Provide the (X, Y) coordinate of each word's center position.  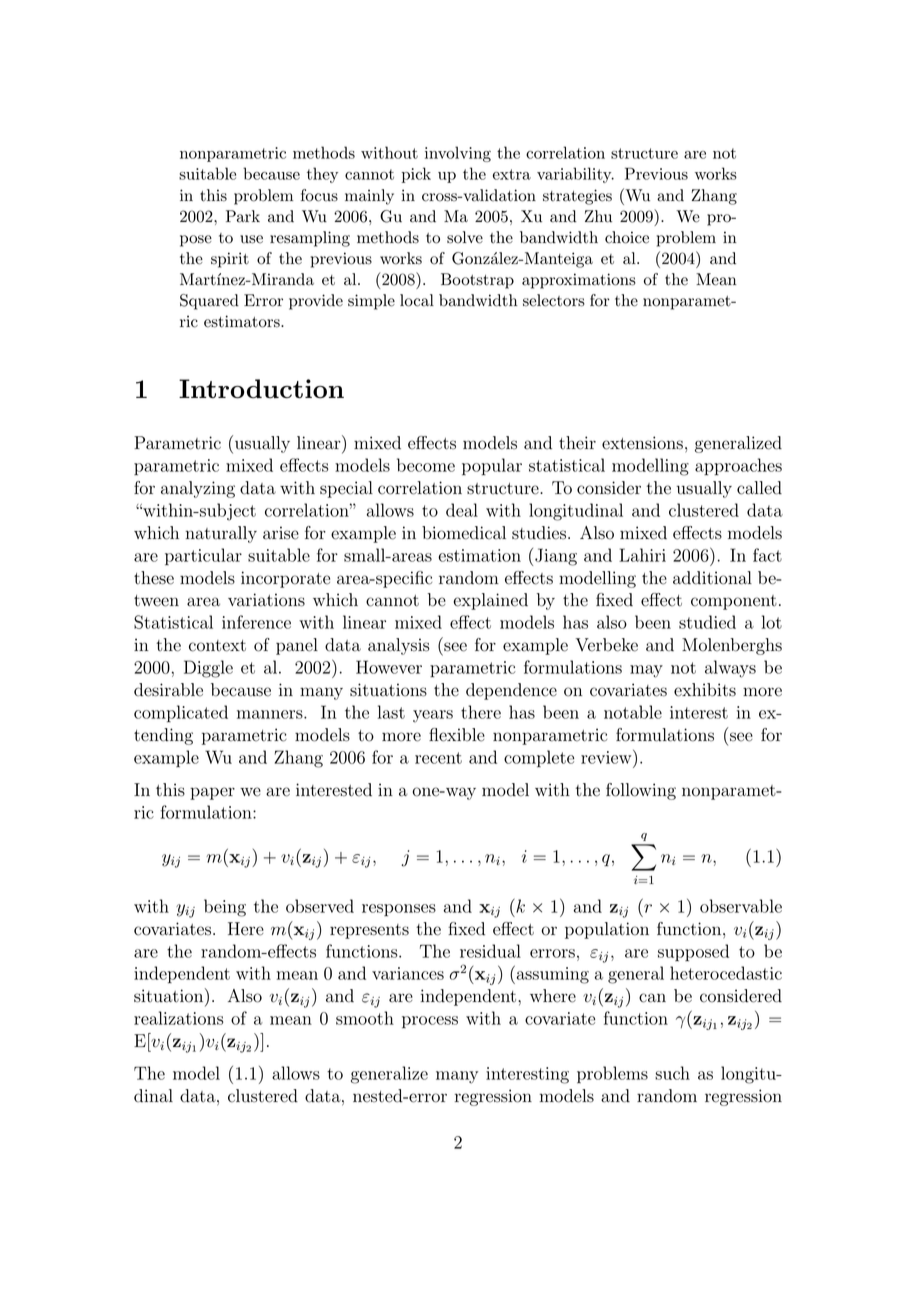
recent (438, 758)
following (641, 791)
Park (243, 216)
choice (627, 237)
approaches (738, 467)
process (430, 1022)
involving (458, 154)
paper (212, 793)
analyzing (198, 489)
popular (492, 467)
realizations (179, 1018)
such (672, 1073)
